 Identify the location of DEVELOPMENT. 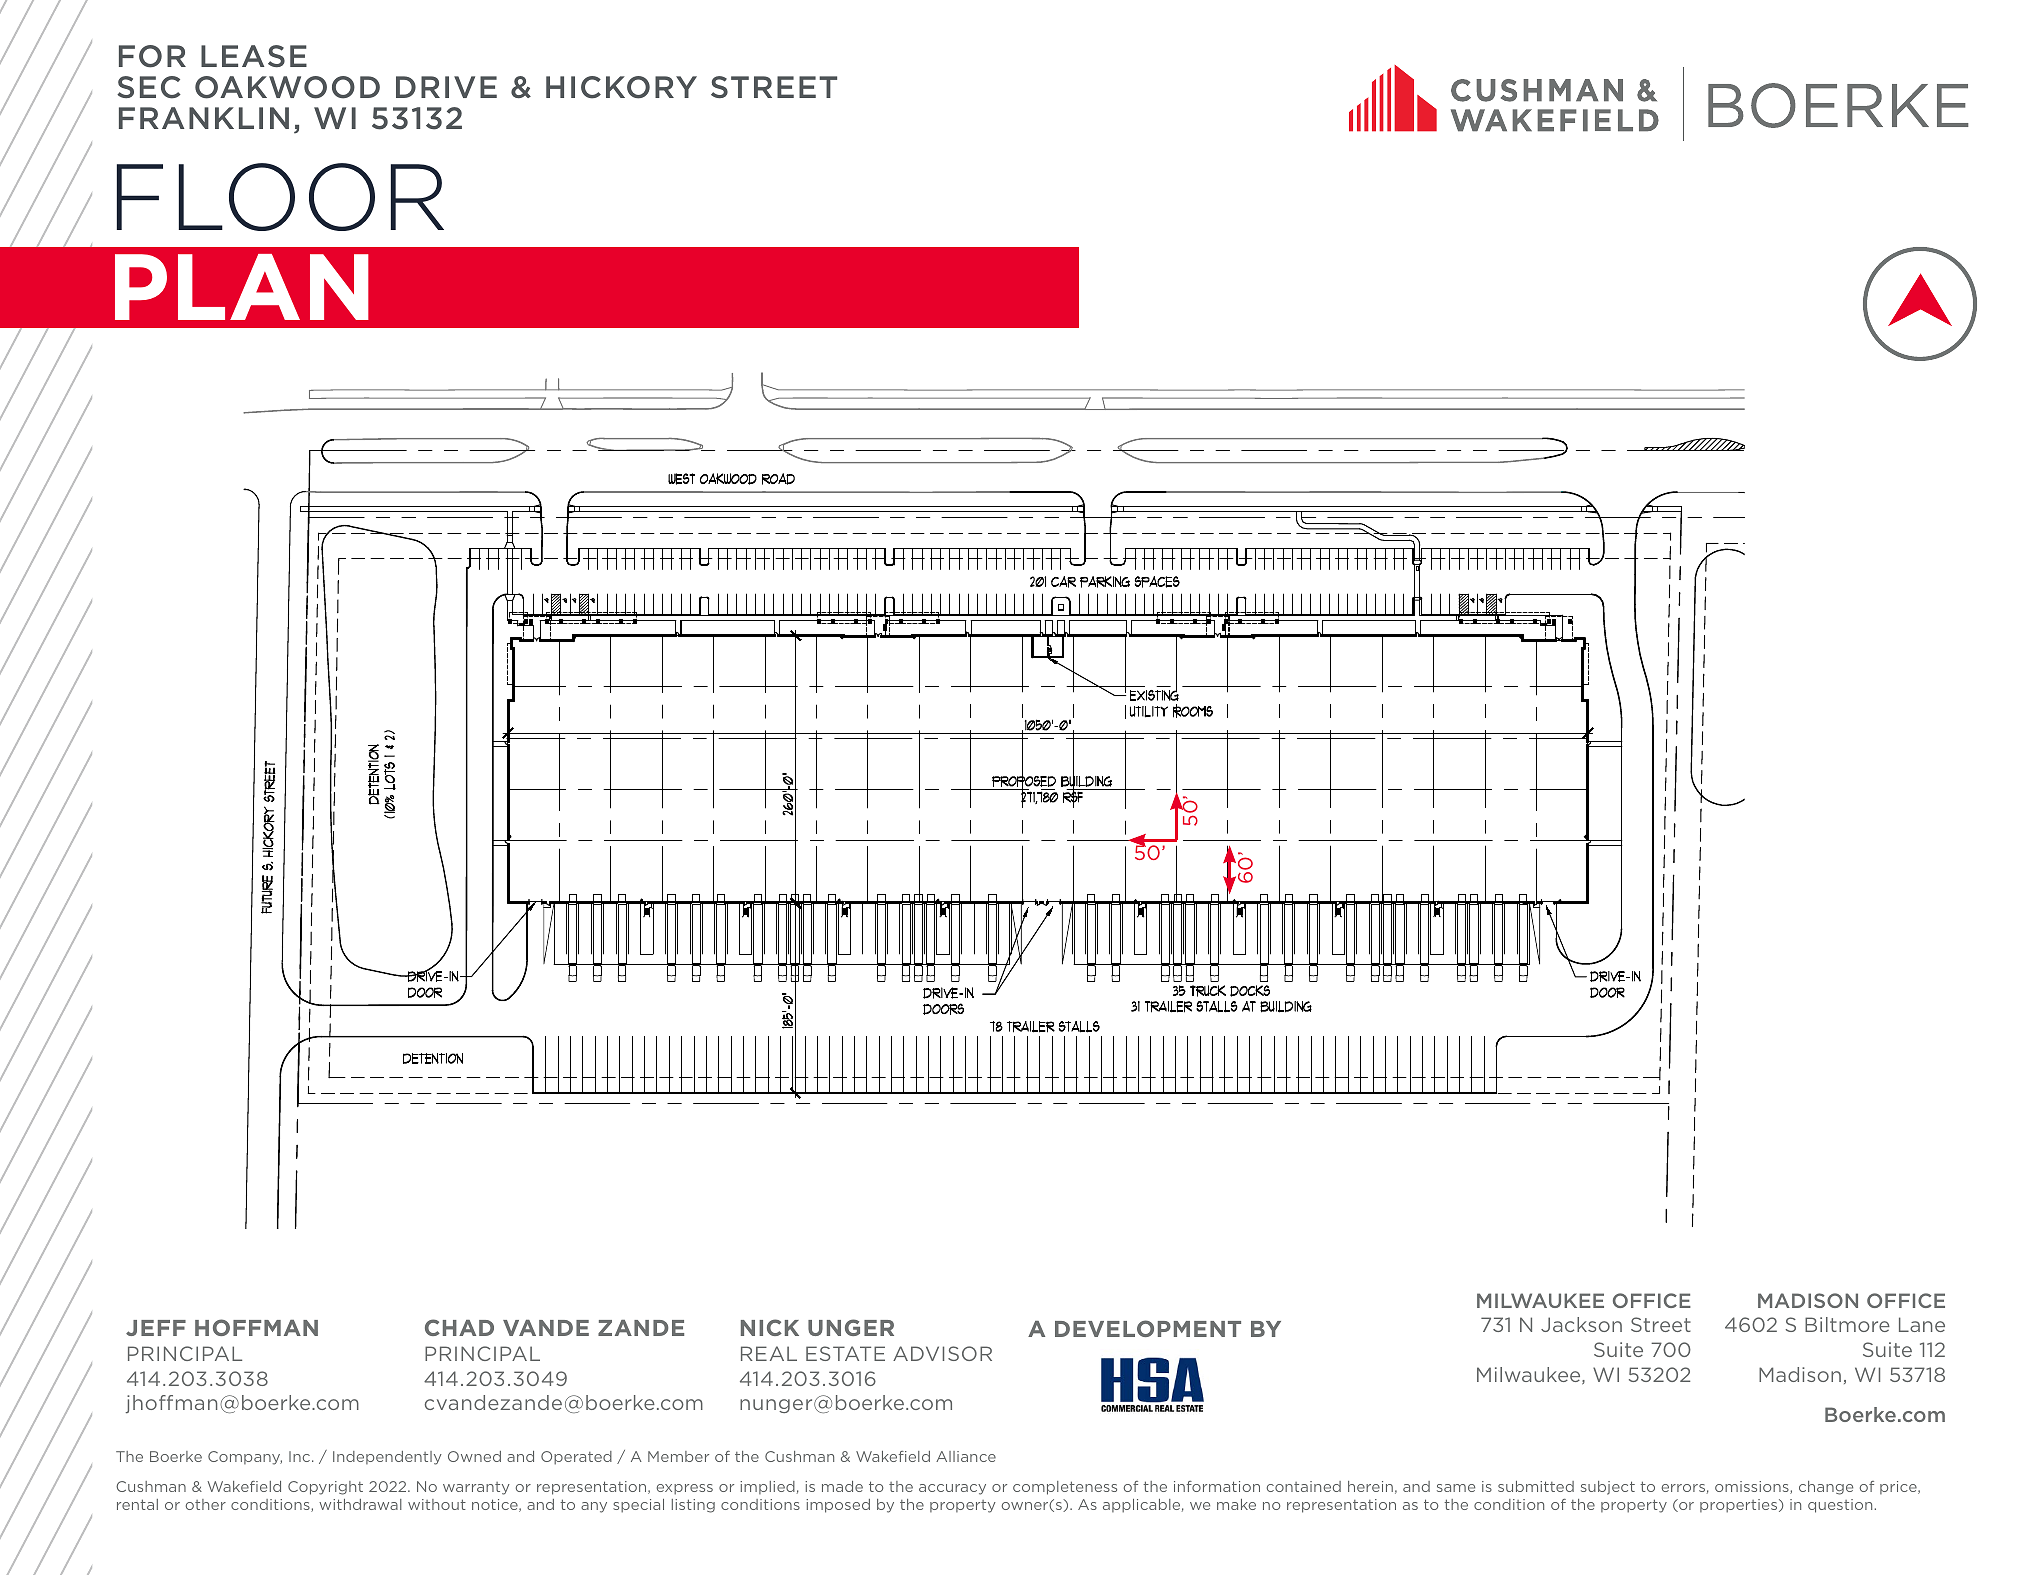
(1148, 1328).
